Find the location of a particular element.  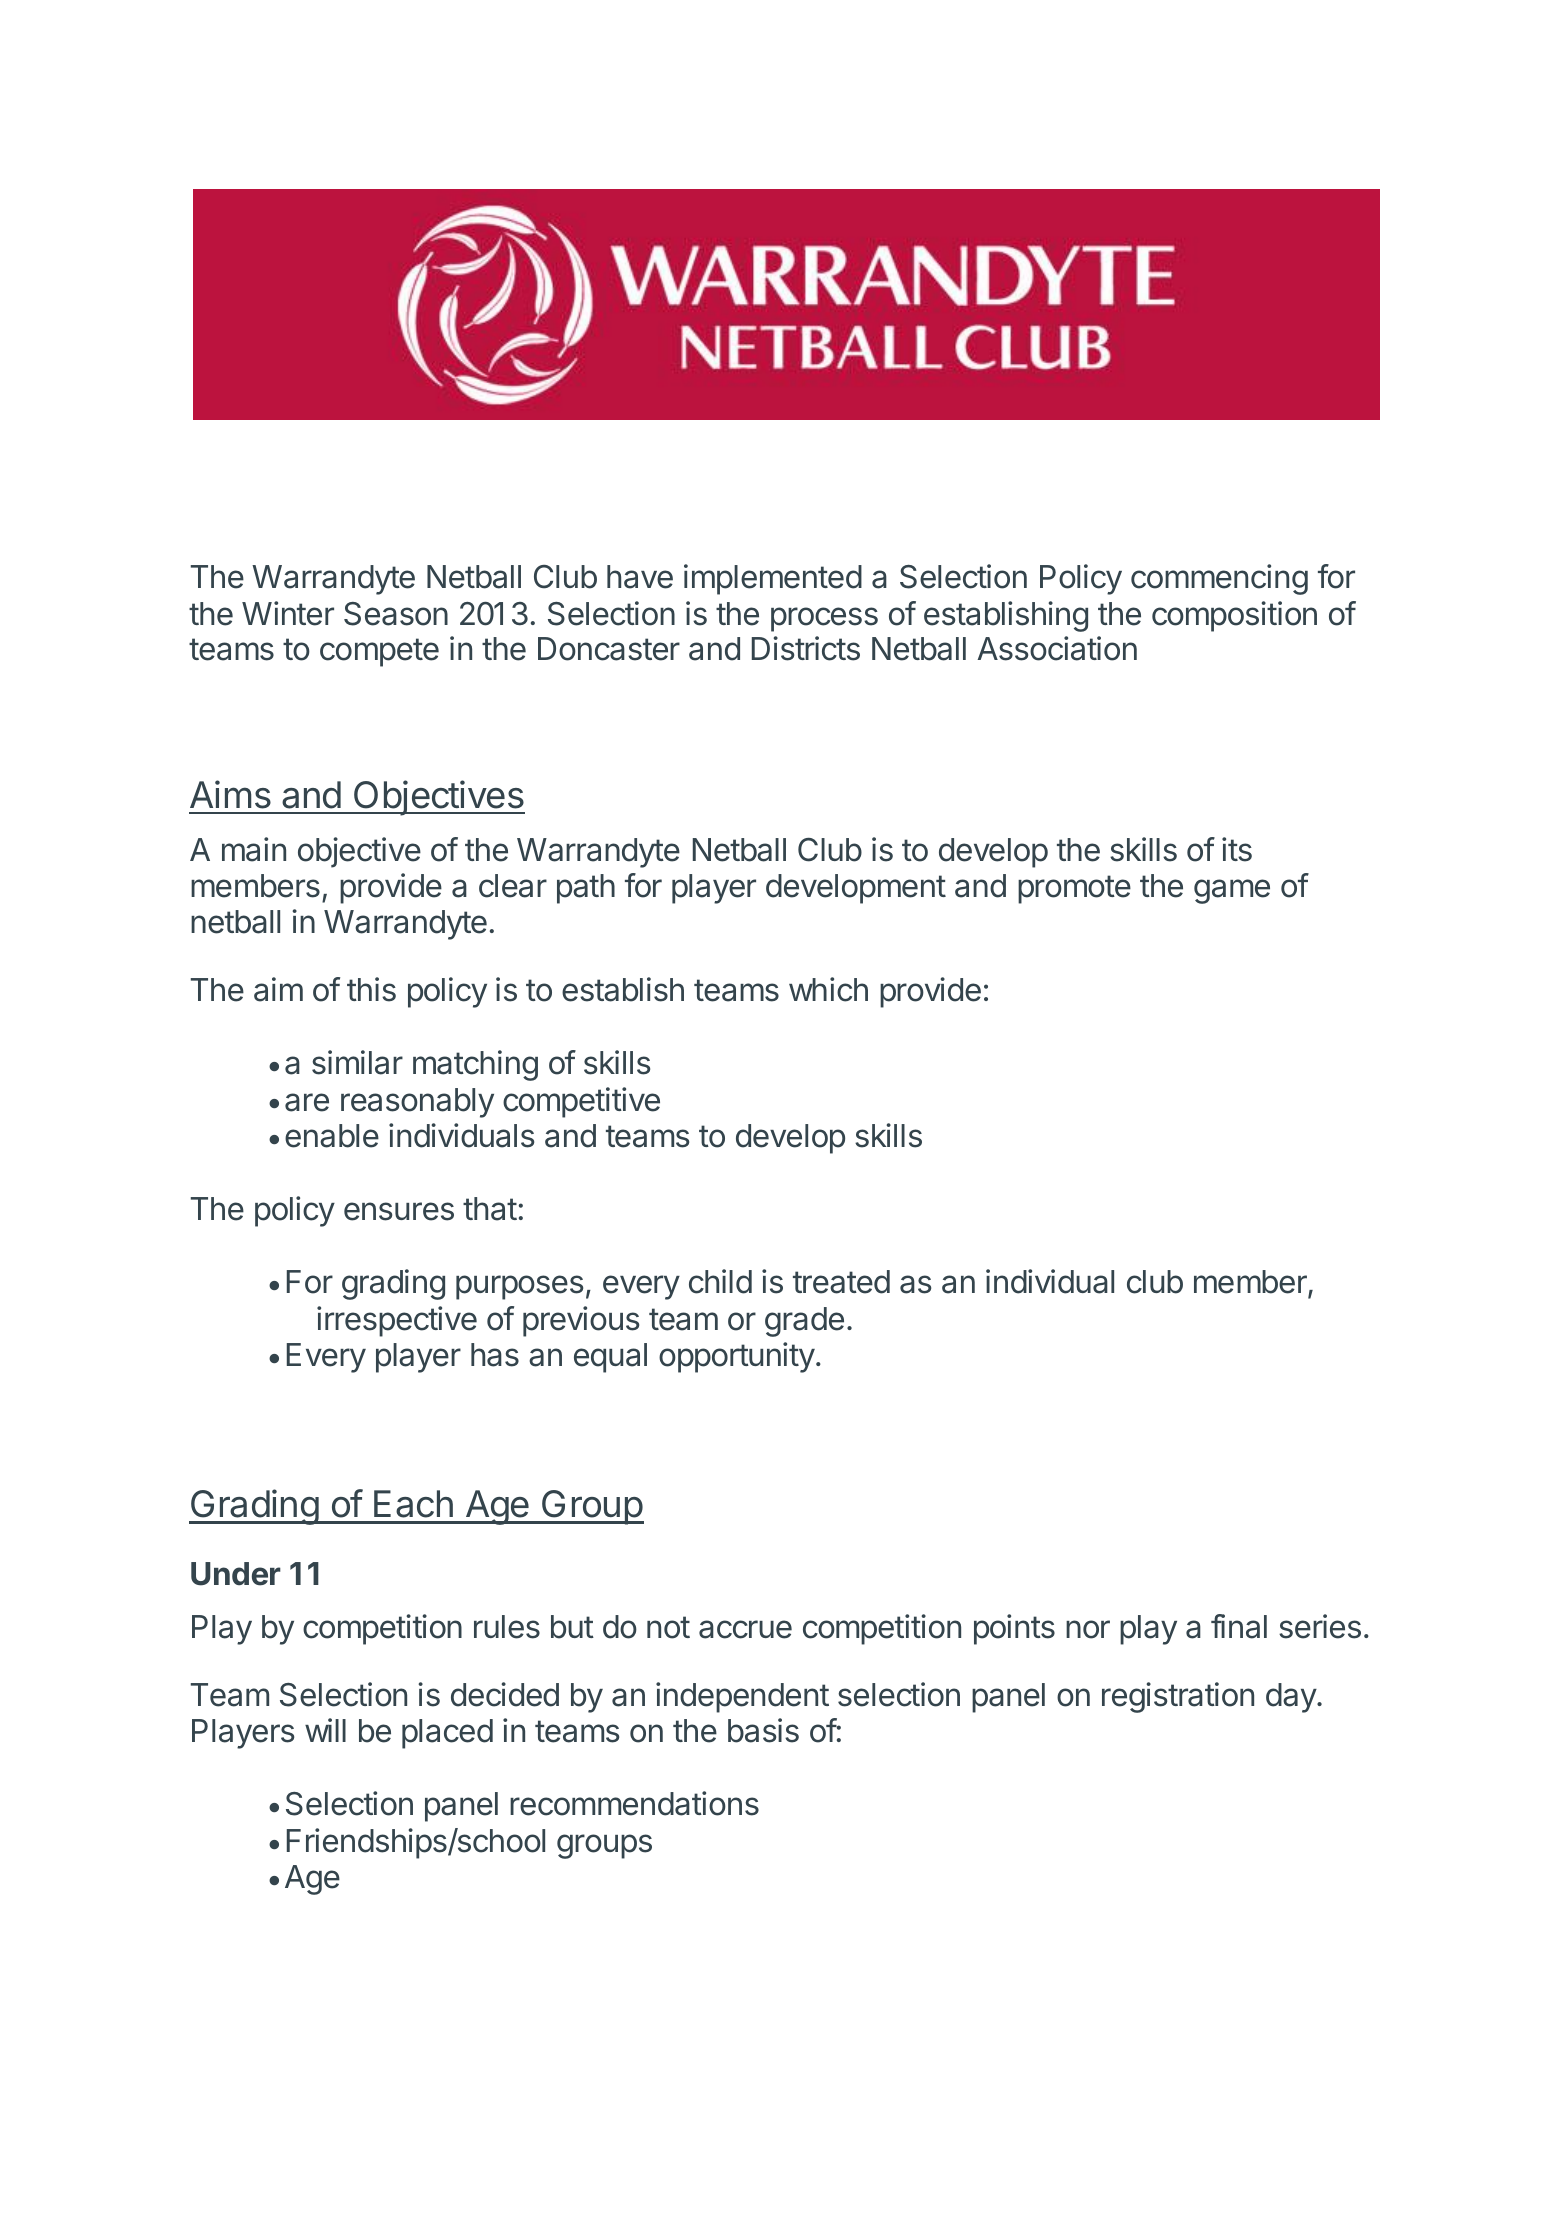

process is located at coordinates (824, 619).
